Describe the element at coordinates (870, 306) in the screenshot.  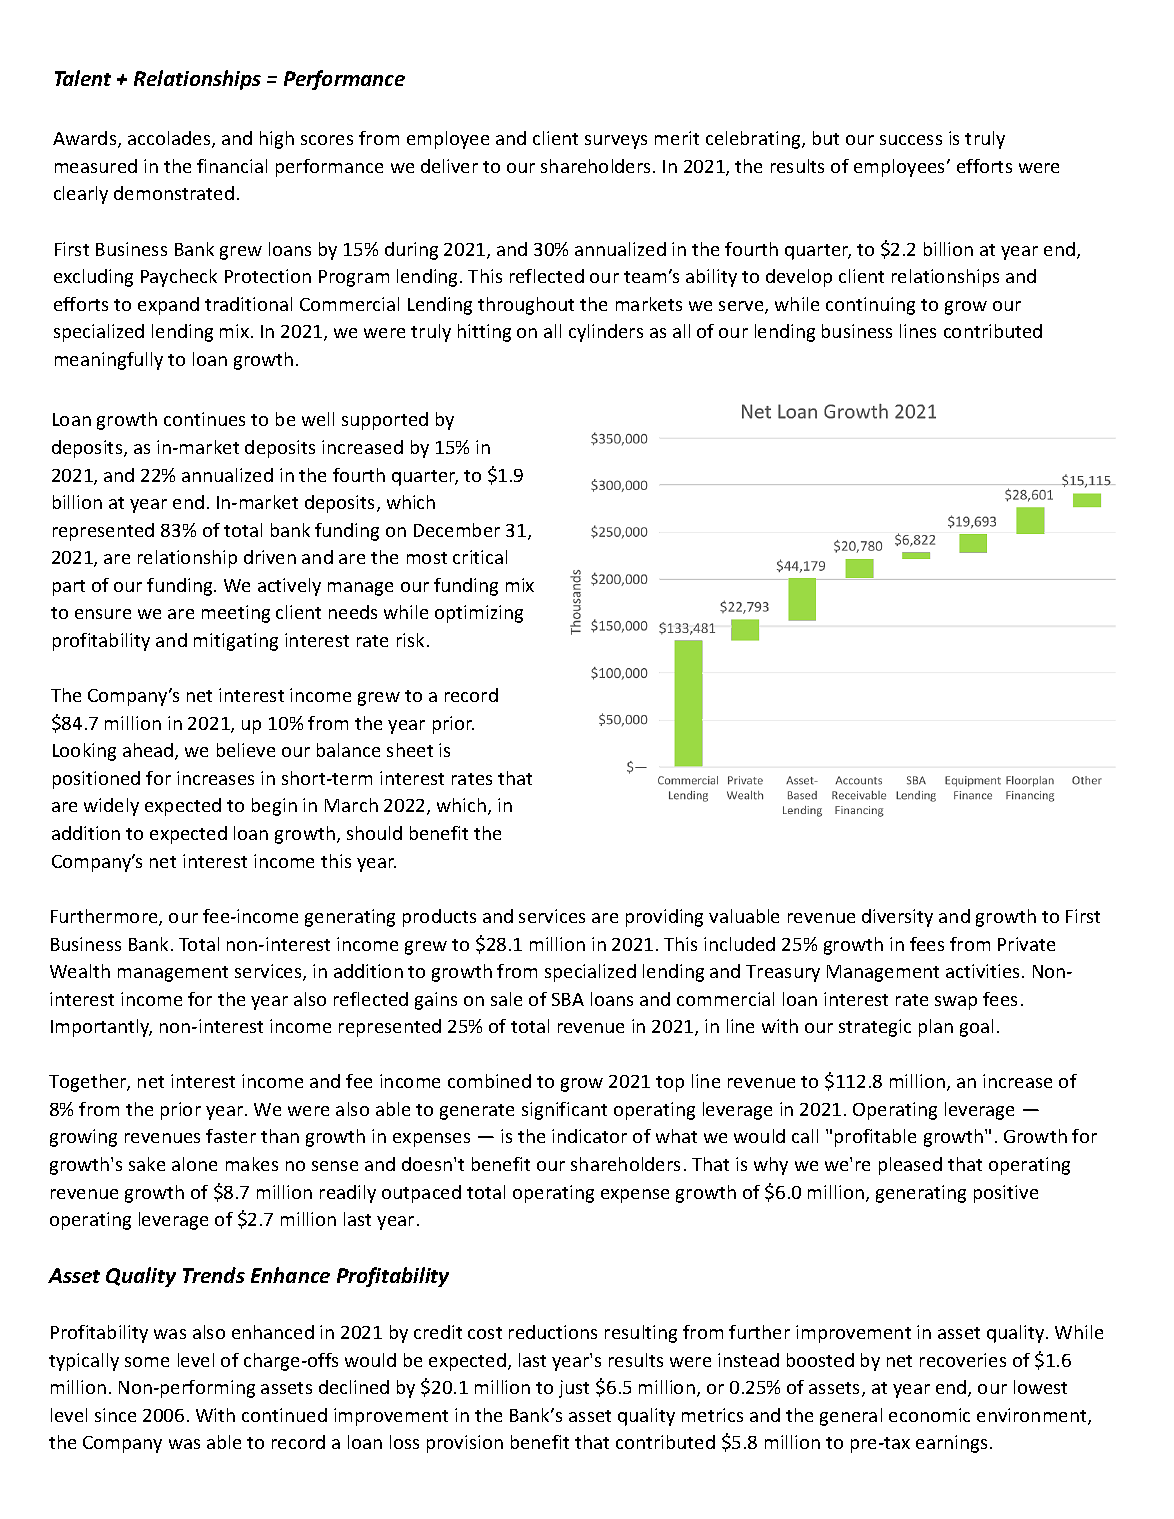
I see `continuing` at that location.
